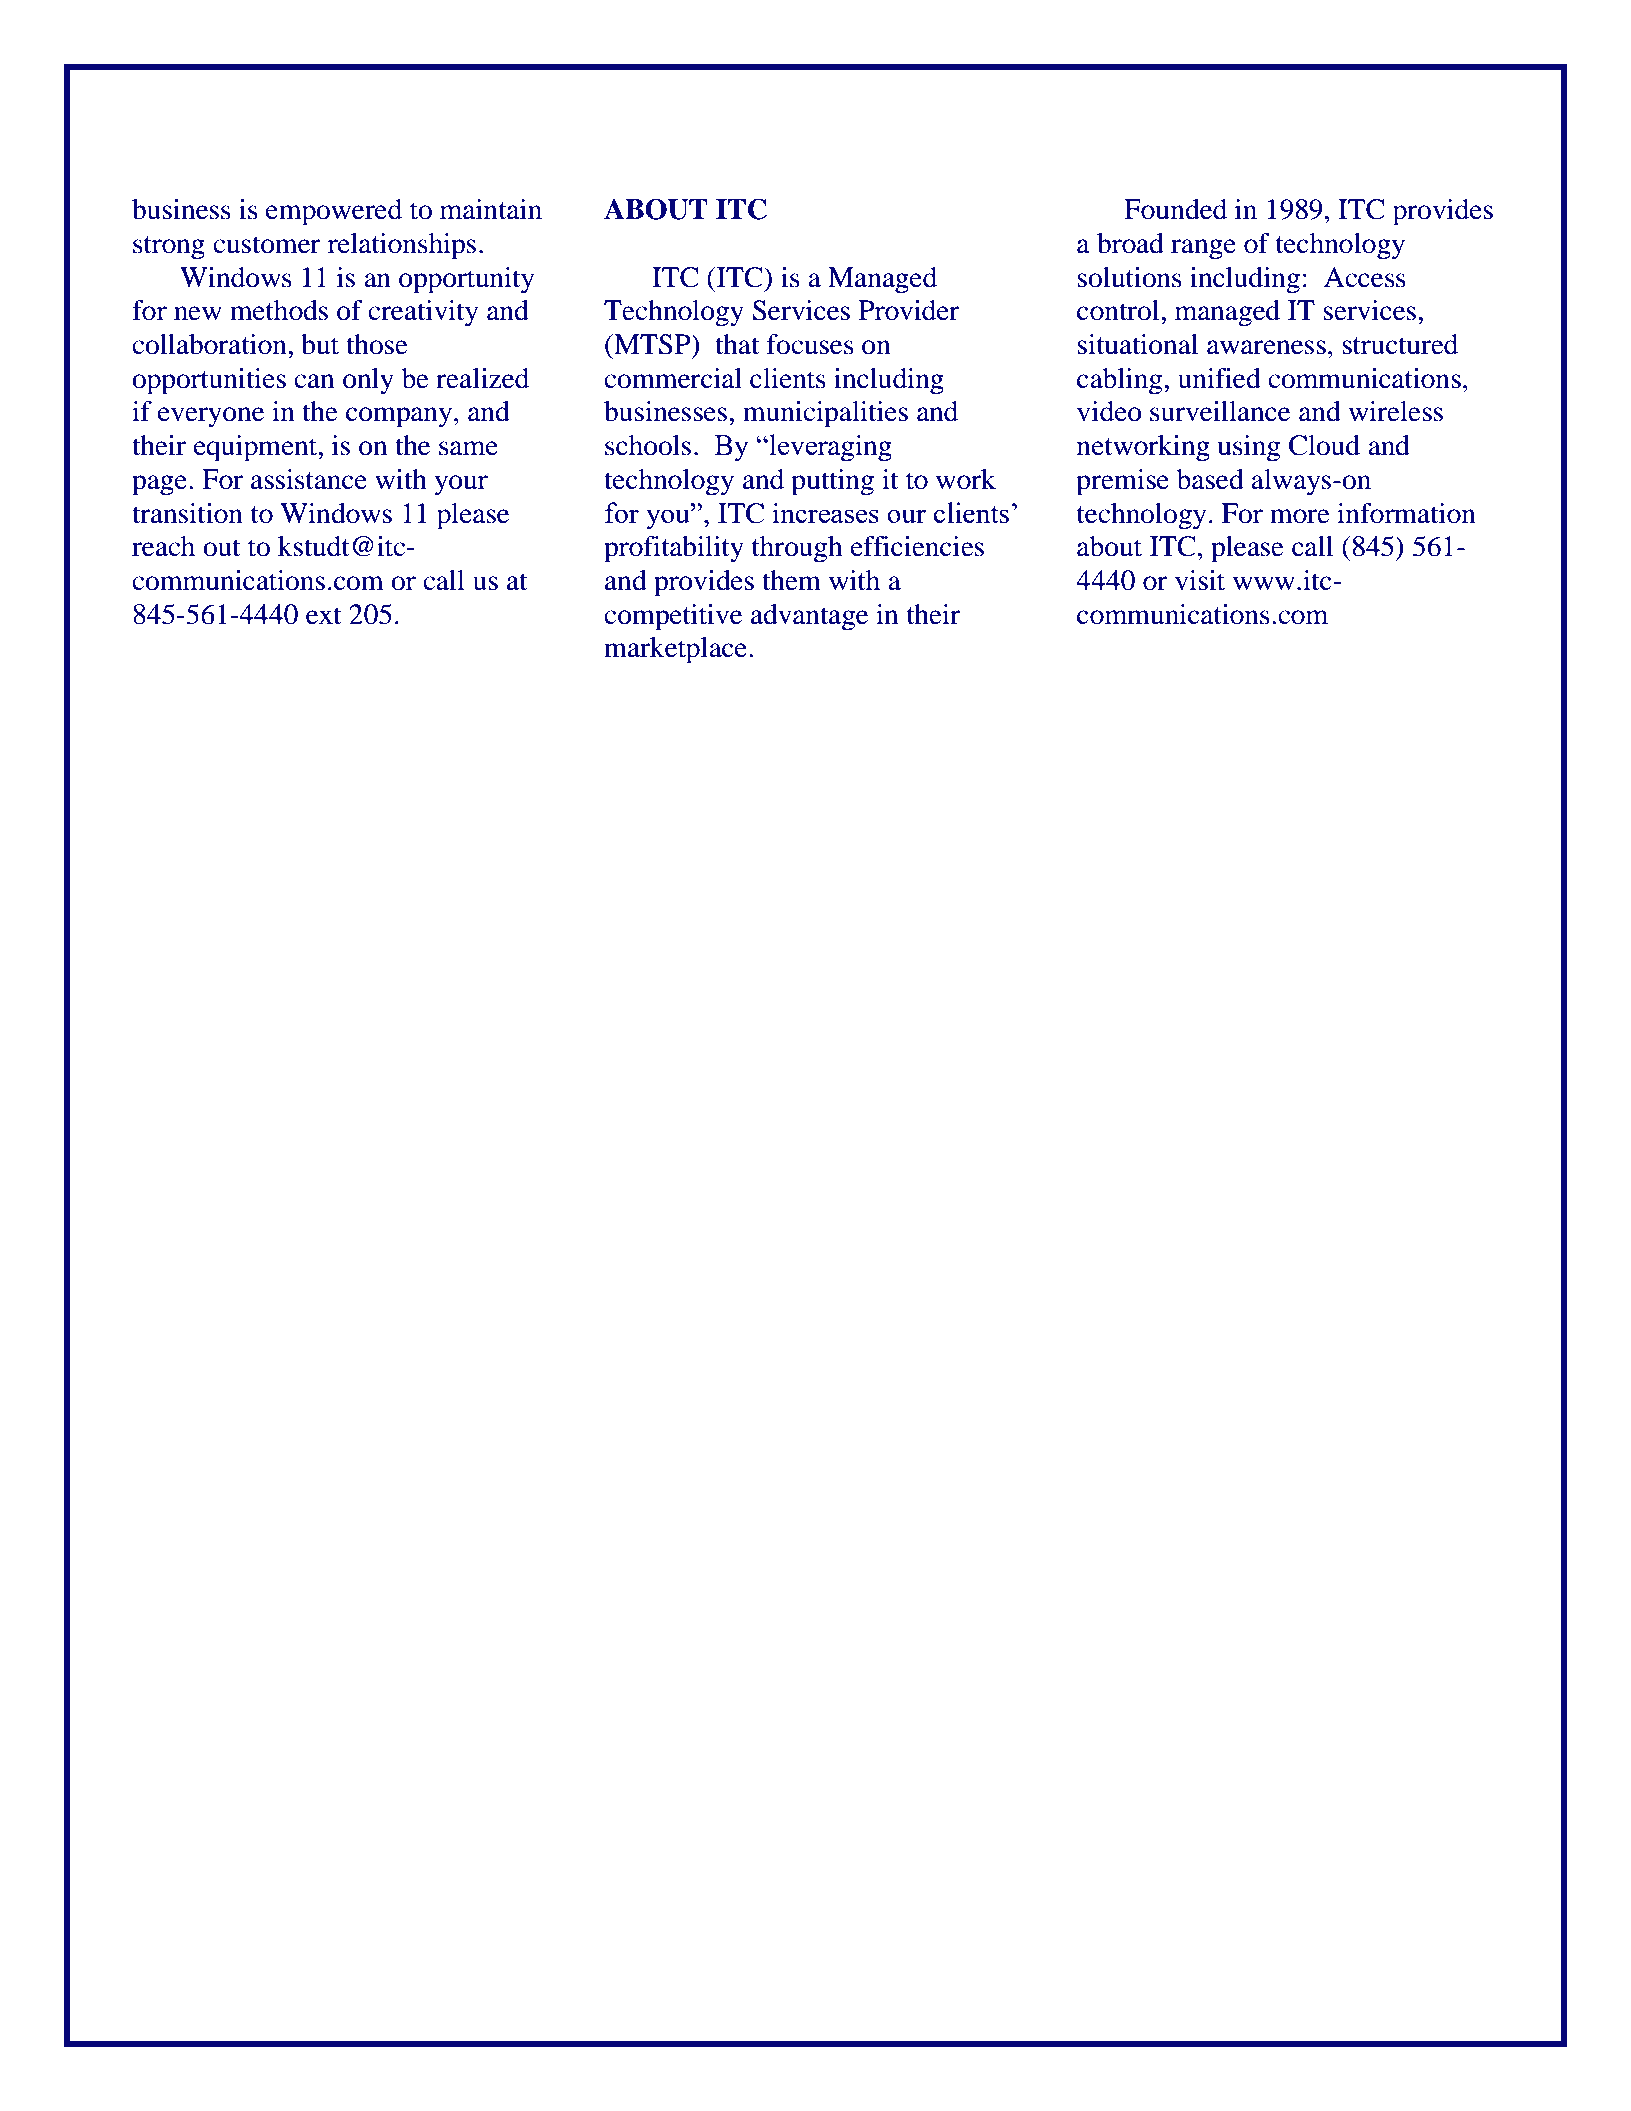  What do you see at coordinates (163, 546) in the document?
I see `reach` at bounding box center [163, 546].
